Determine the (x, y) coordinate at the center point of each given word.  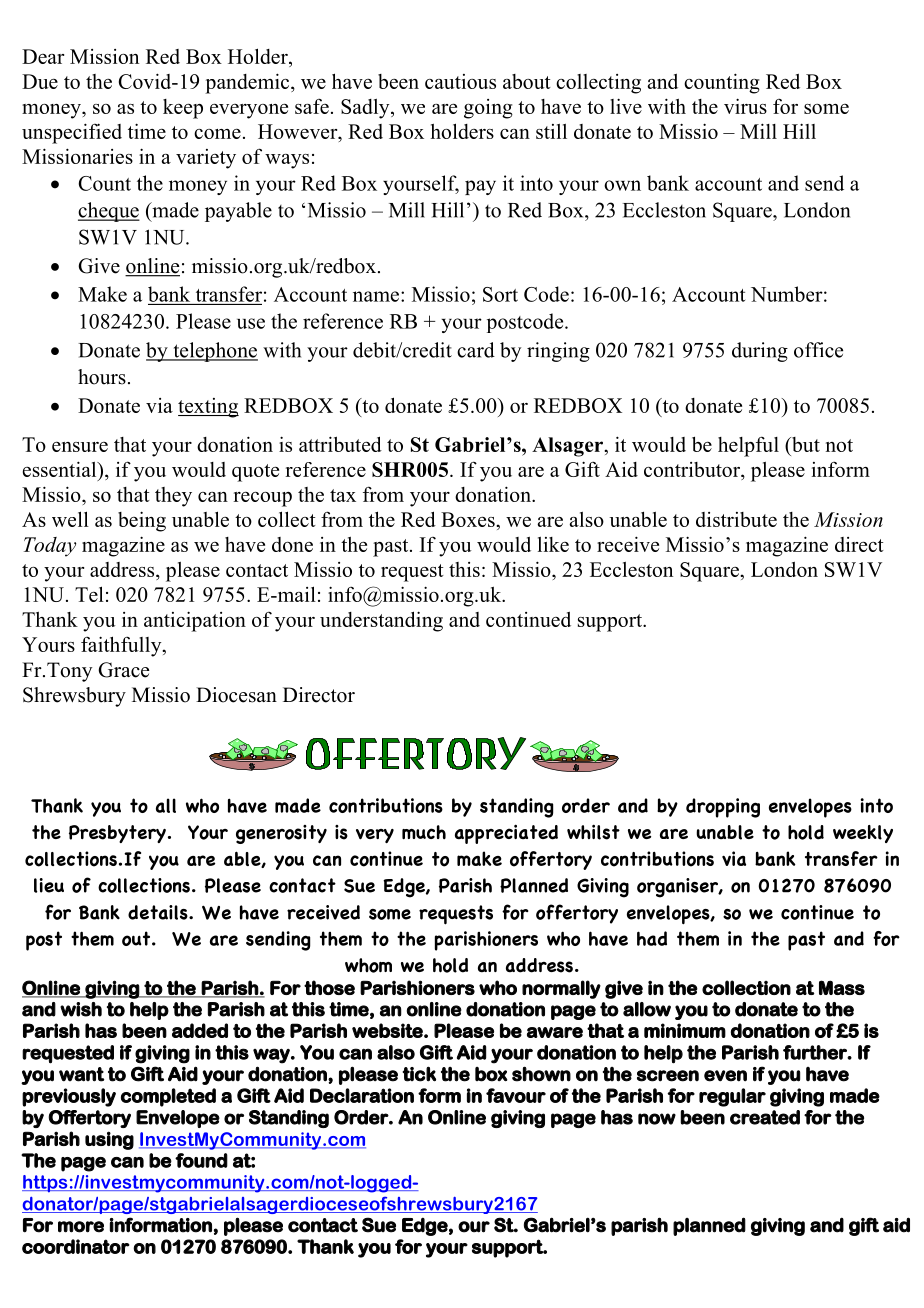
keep (183, 109)
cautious (460, 81)
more (81, 1227)
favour (516, 1095)
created (765, 1117)
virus (745, 106)
